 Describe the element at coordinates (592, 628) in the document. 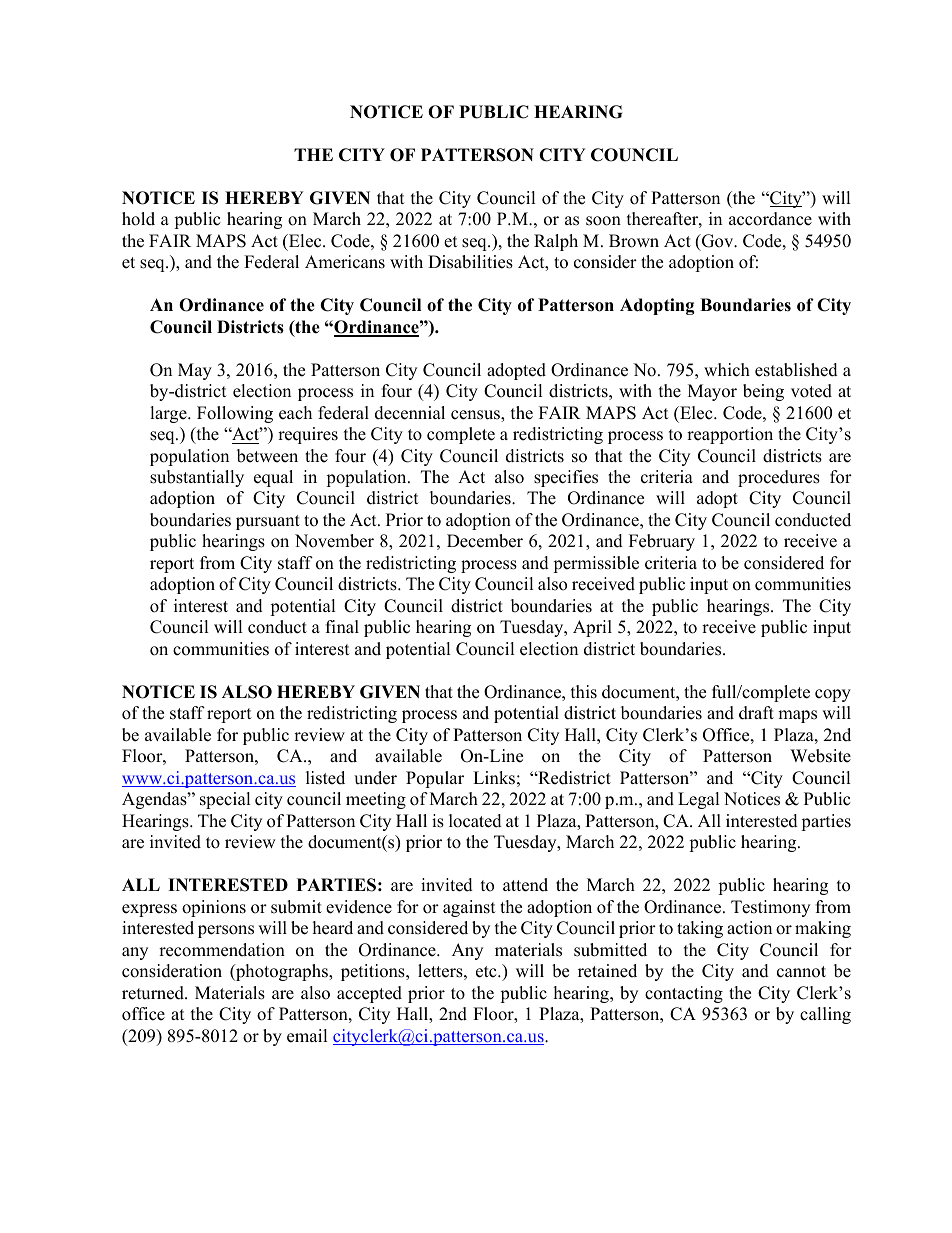

I see `April` at that location.
